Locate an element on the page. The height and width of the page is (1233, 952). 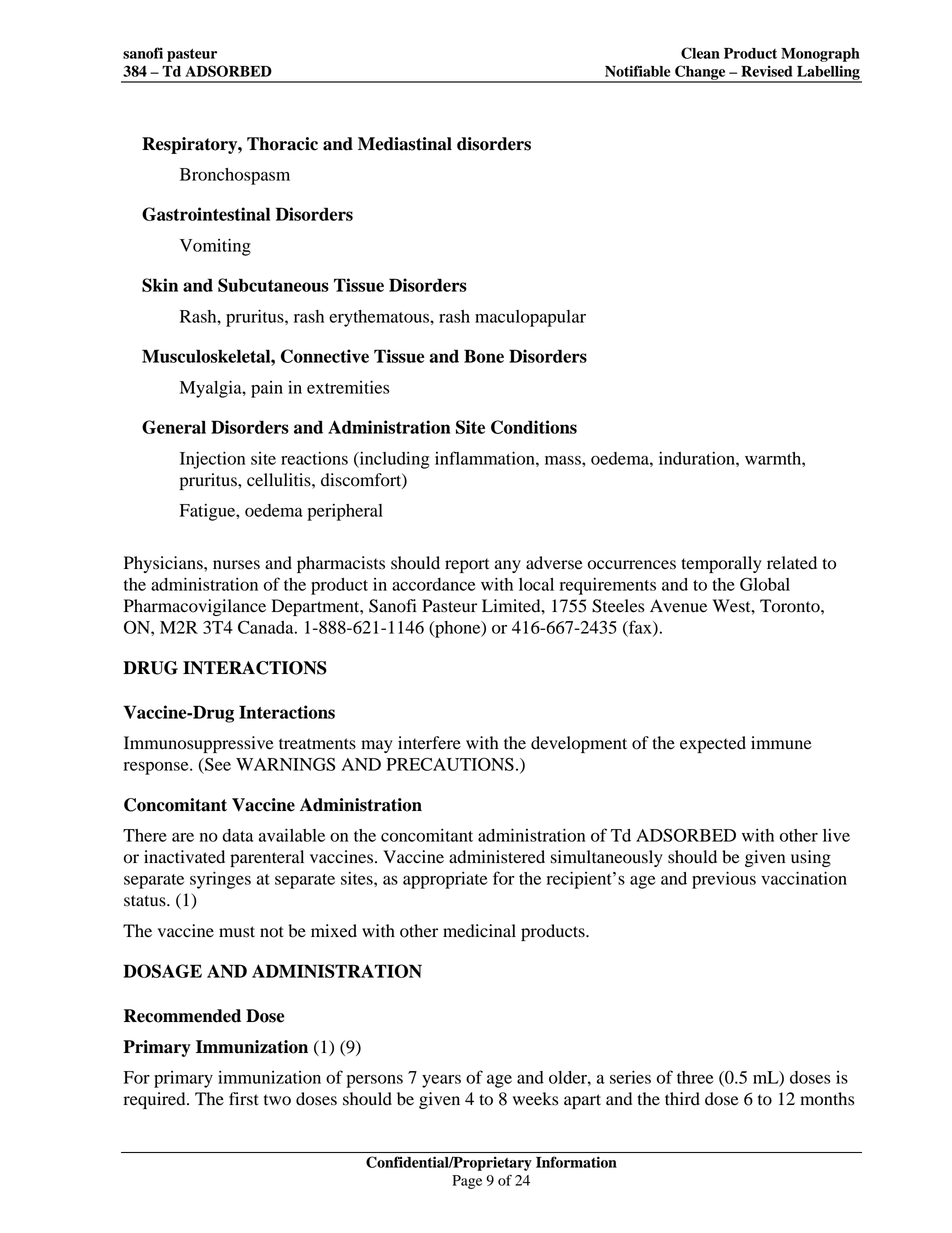
Revised is located at coordinates (767, 71).
